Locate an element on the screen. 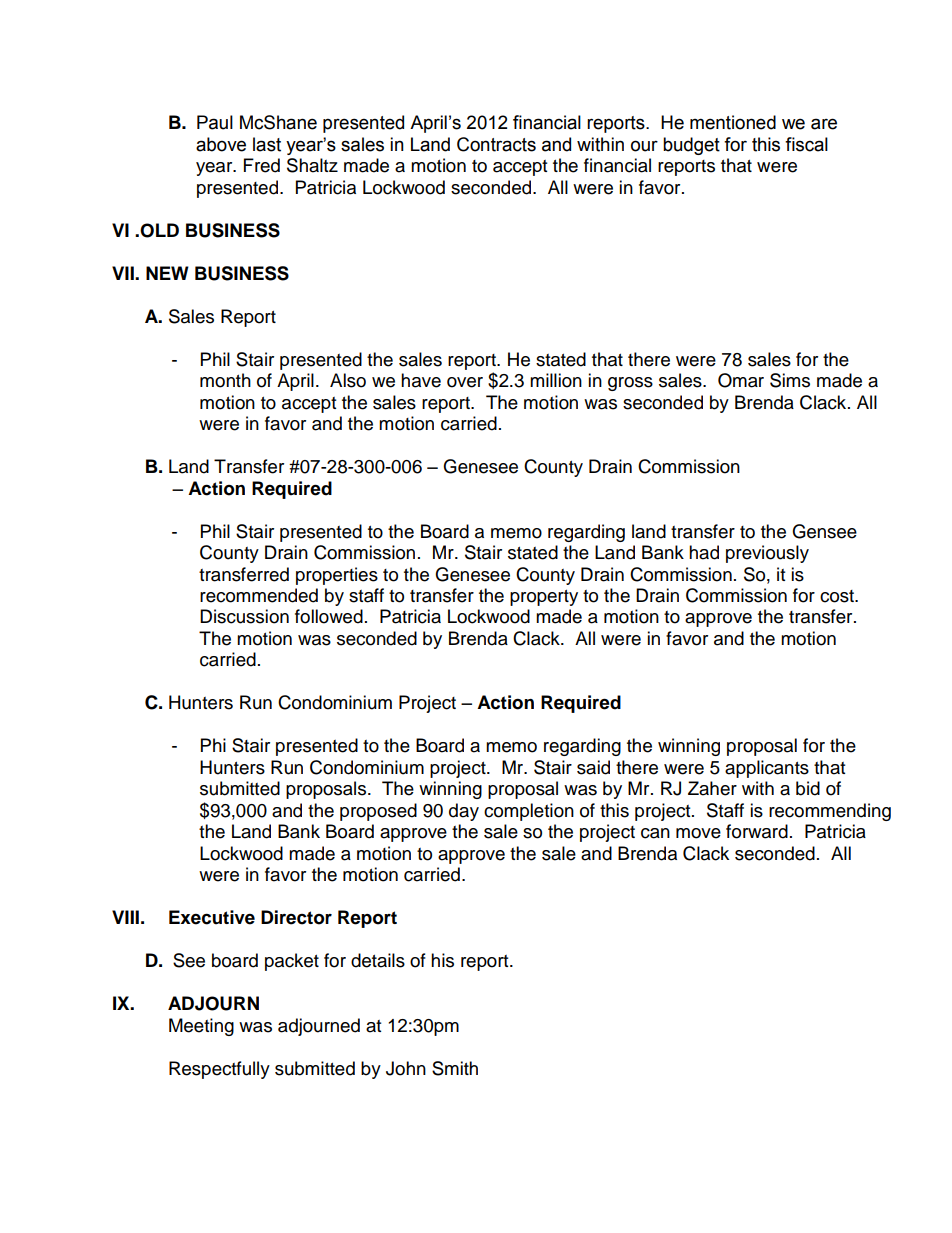 The image size is (952, 1233). month is located at coordinates (225, 380).
